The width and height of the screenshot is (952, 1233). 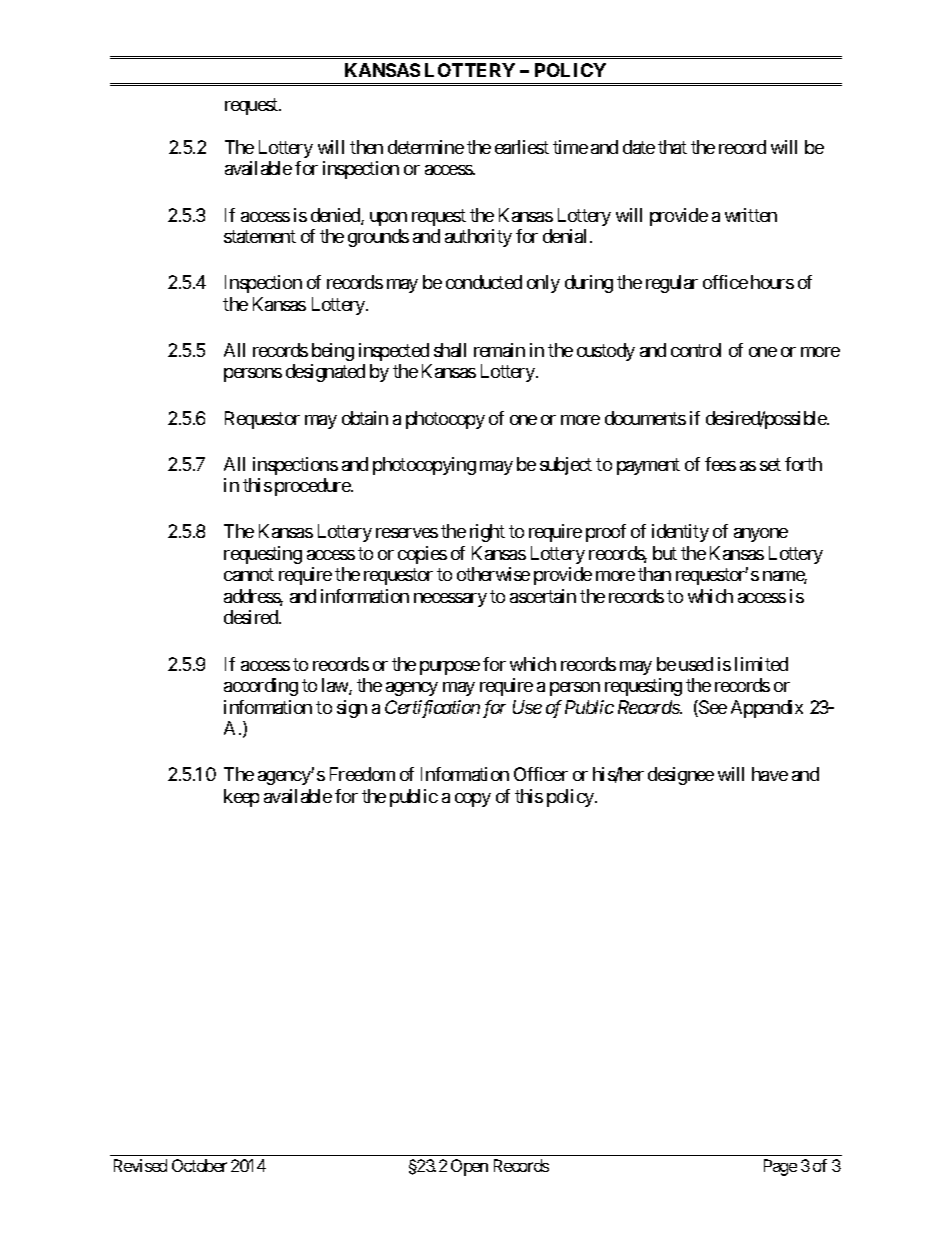 I want to click on according, so click(x=261, y=687).
